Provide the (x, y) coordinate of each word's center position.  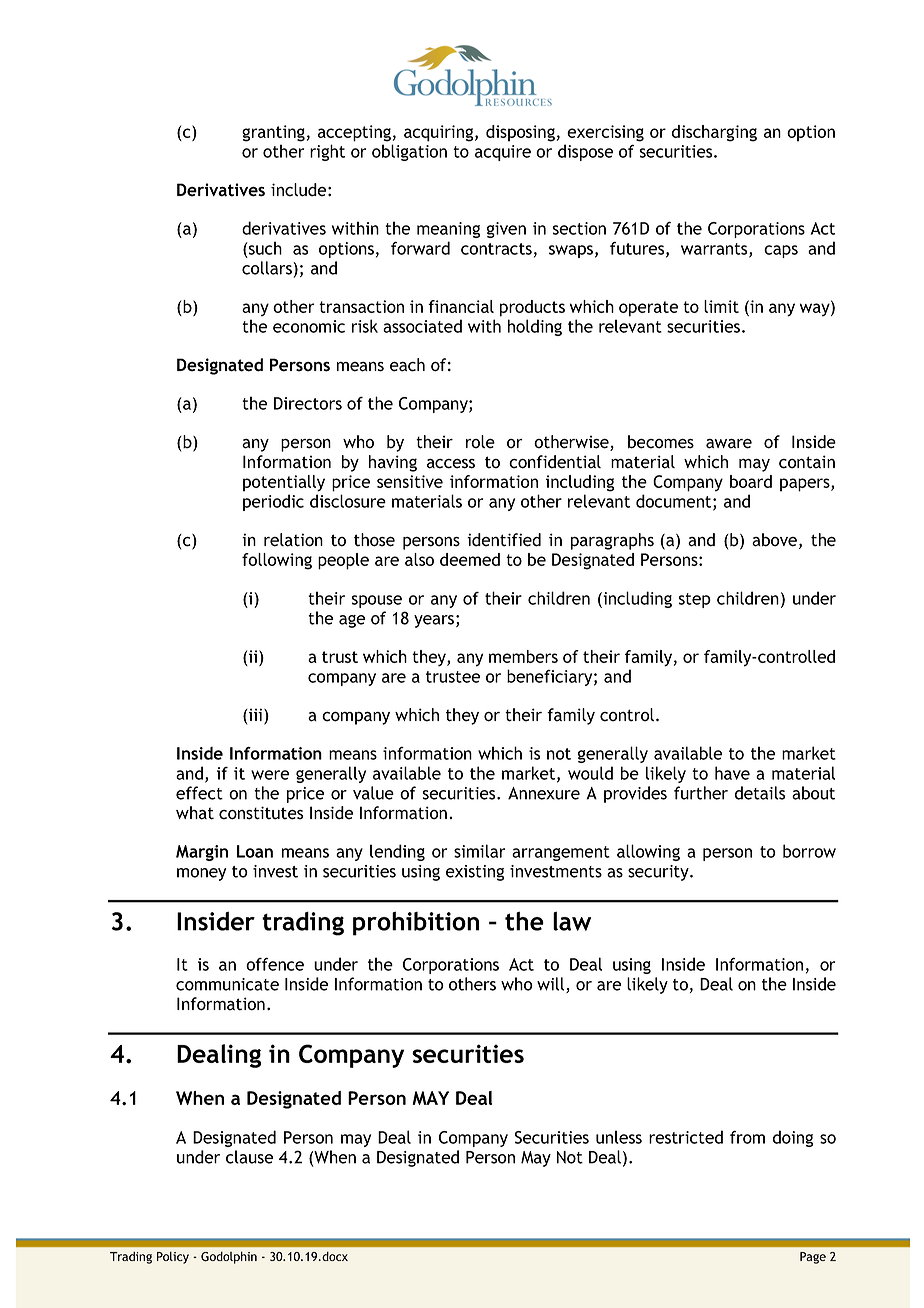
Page (813, 1258)
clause (249, 1157)
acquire (503, 153)
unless (619, 1137)
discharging (714, 133)
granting (273, 133)
